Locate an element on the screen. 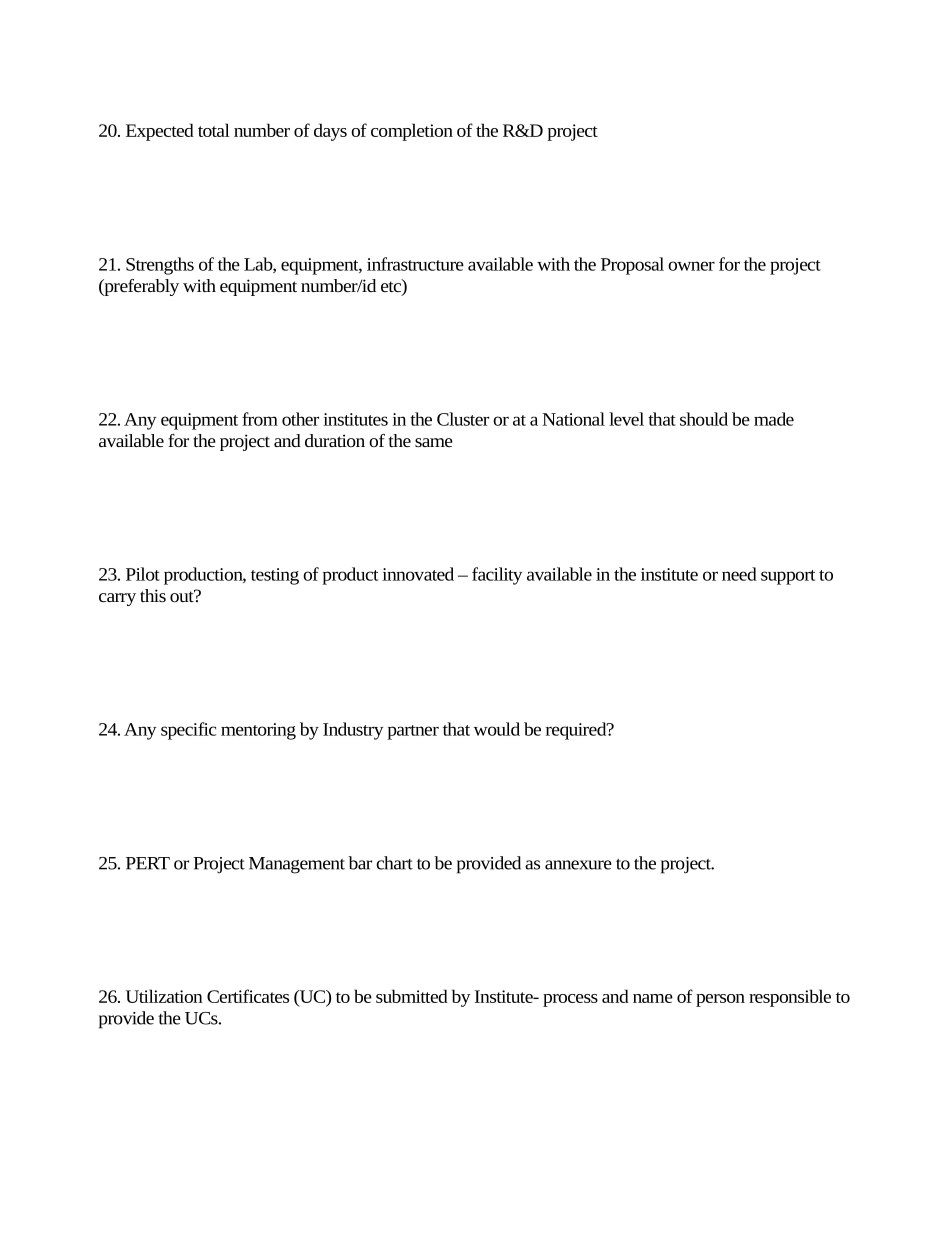  Utilization is located at coordinates (164, 996).
